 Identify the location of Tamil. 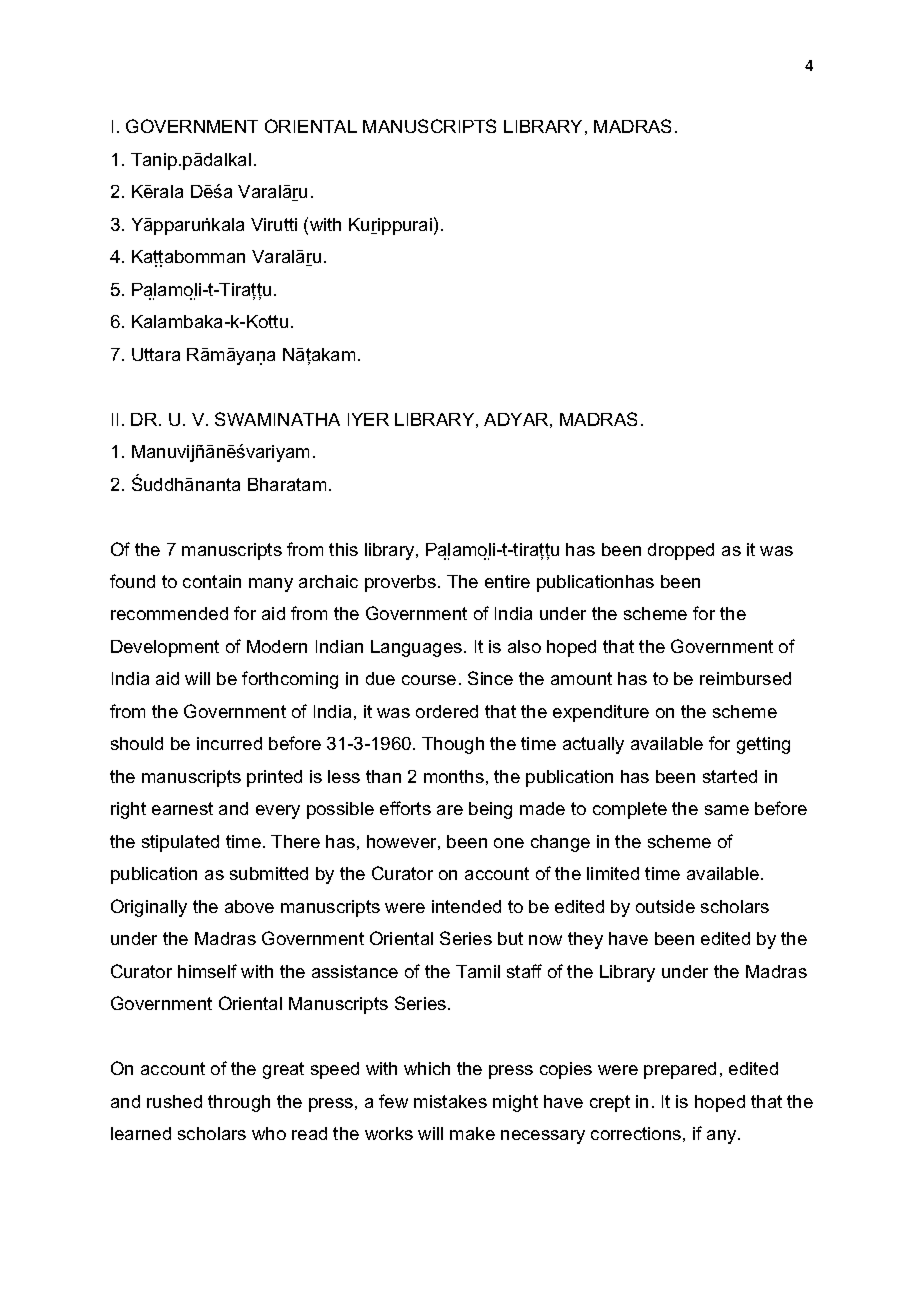
(478, 971).
